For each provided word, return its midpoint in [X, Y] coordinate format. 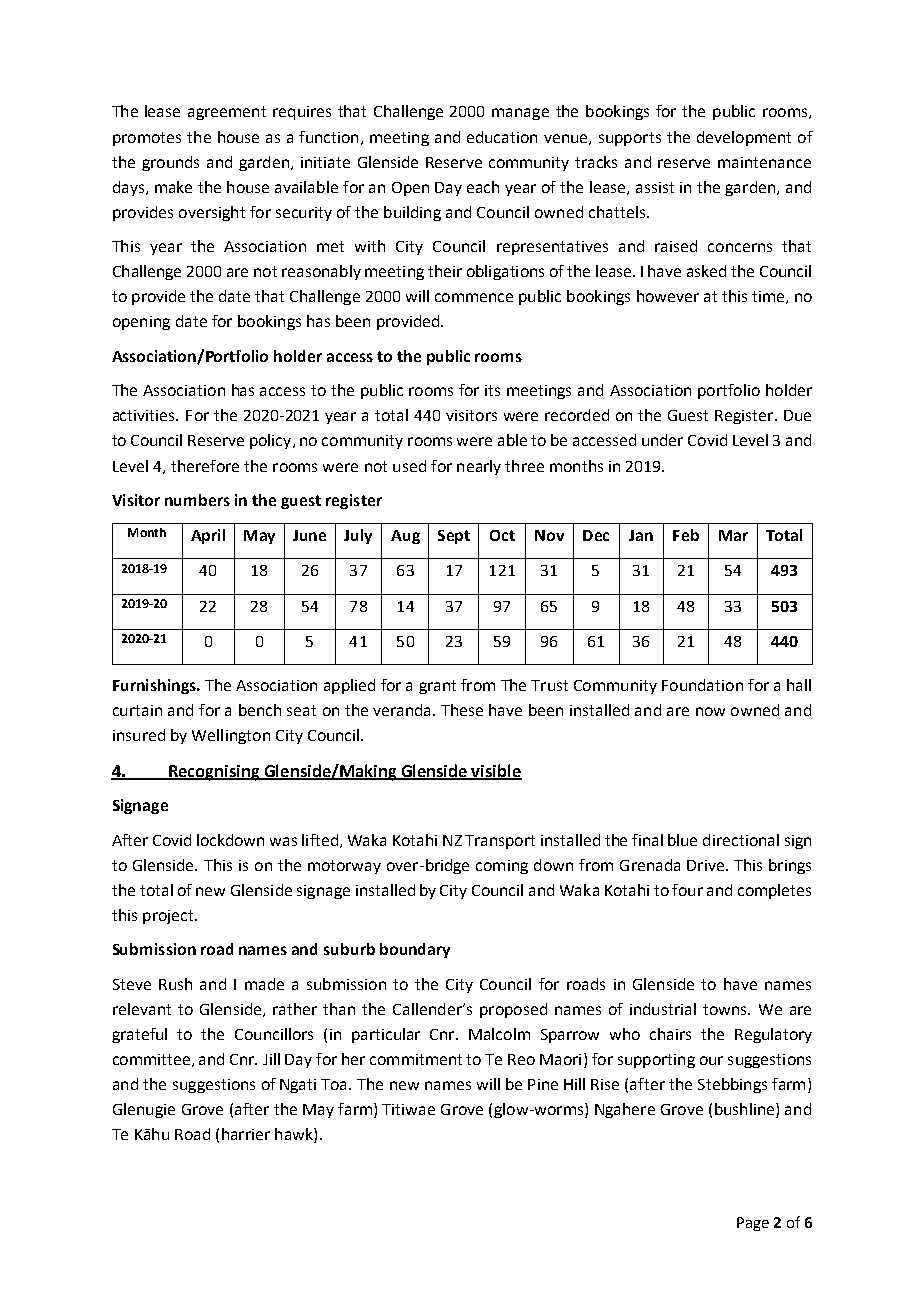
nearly [479, 467]
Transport [500, 842]
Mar [733, 535]
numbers [197, 500]
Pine [543, 1084]
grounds [170, 163]
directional [741, 840]
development [744, 138]
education [502, 137]
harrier [246, 1134]
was [283, 841]
